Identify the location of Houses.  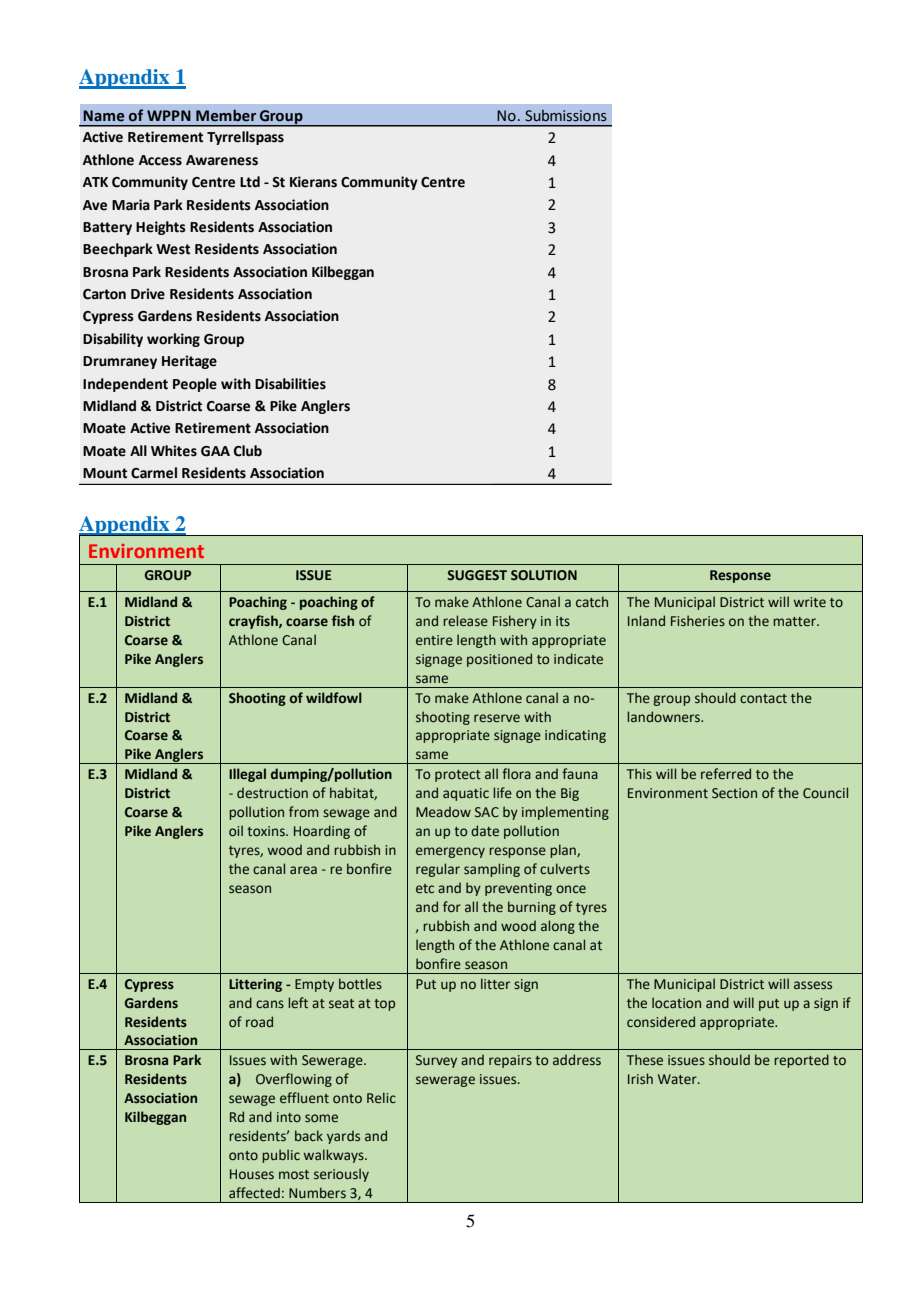
(252, 1174).
